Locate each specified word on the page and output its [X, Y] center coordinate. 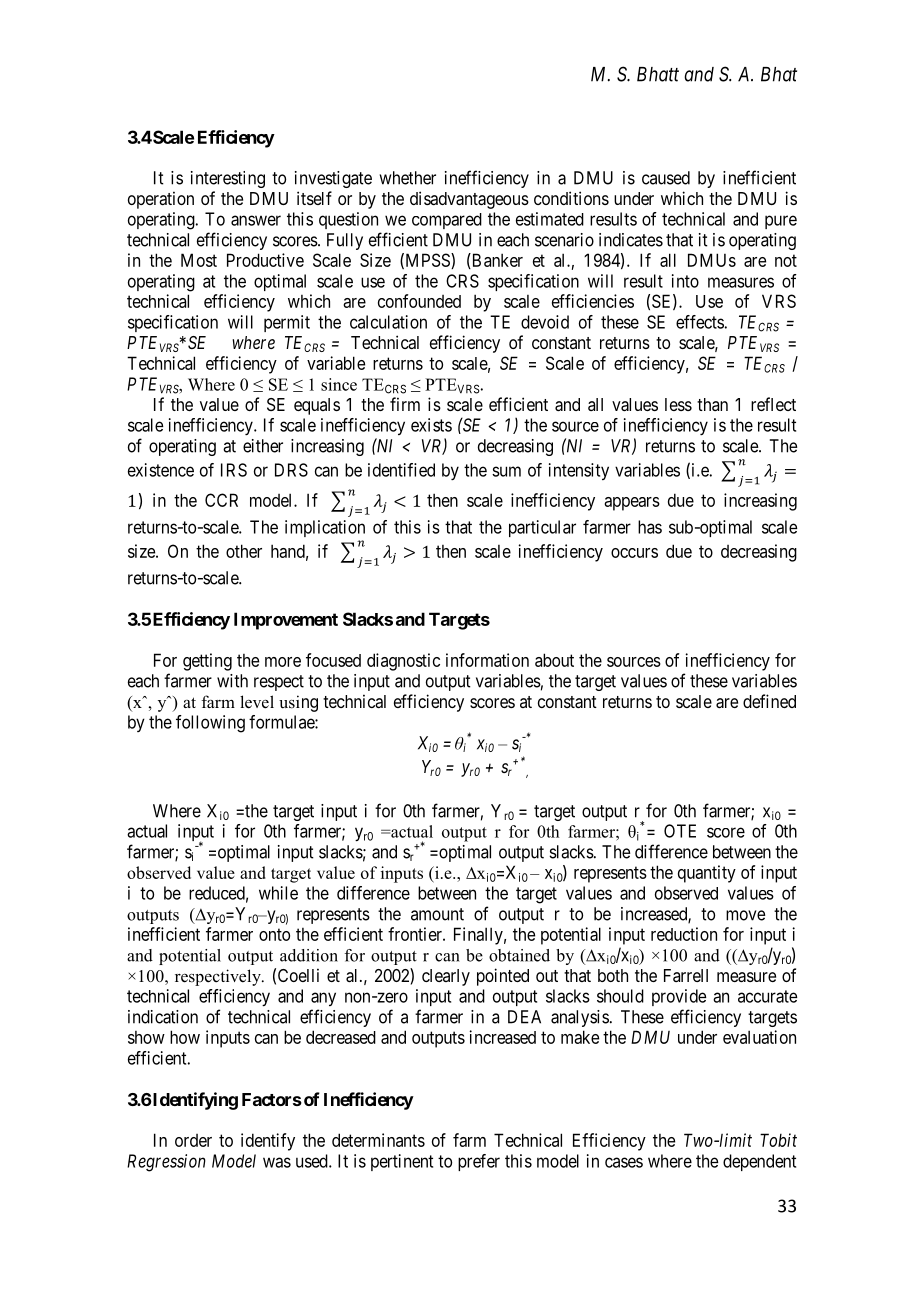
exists [431, 425]
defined [769, 701]
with [232, 681]
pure [781, 222]
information [487, 660]
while [278, 893]
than [712, 404]
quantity [707, 874]
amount [437, 914]
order [193, 1140]
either [263, 446]
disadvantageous [469, 200]
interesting [228, 179]
